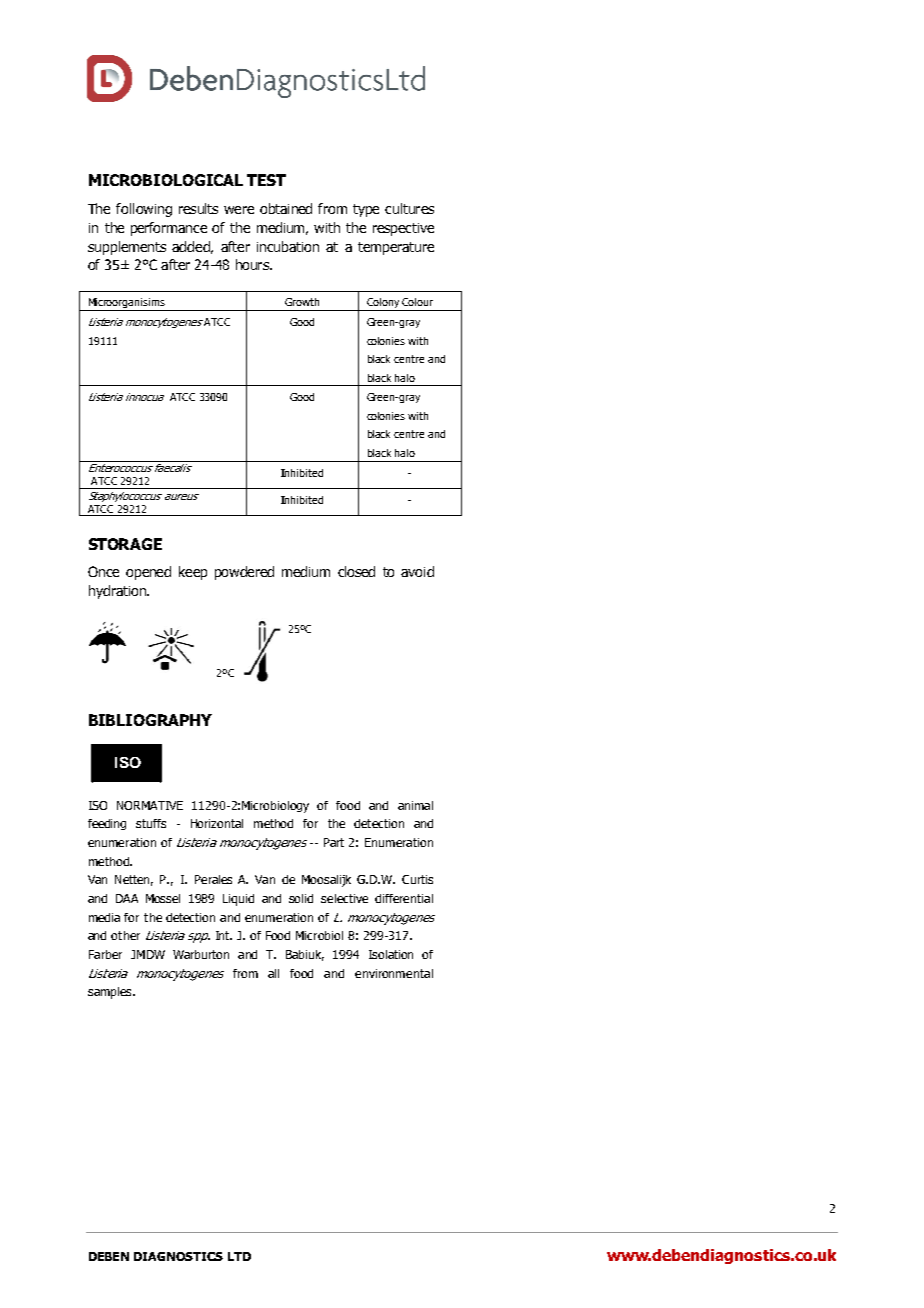 Image resolution: width=924 pixels, height=1308 pixels. I want to click on powdered, so click(244, 573).
